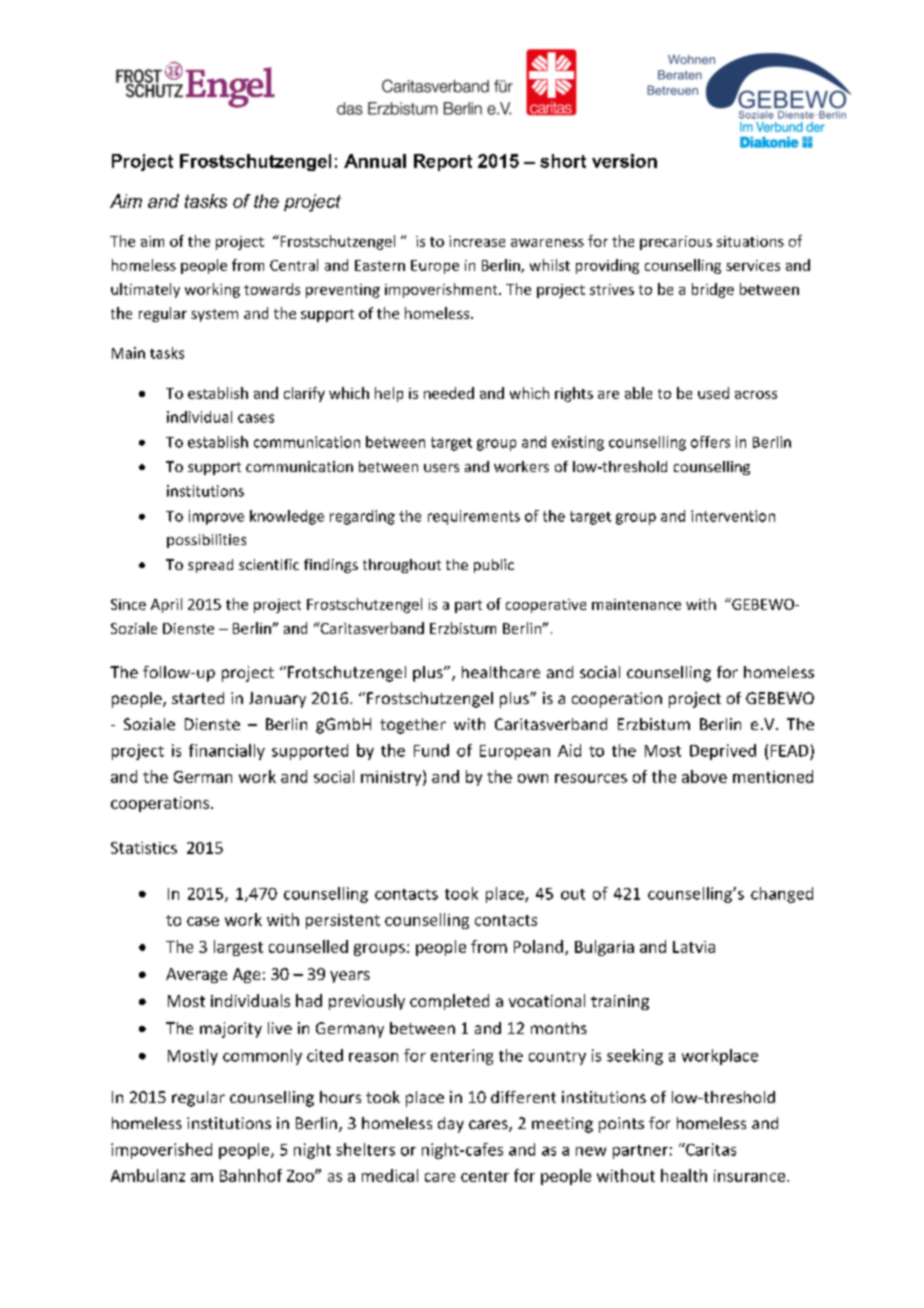  What do you see at coordinates (451, 1125) in the screenshot?
I see `day` at bounding box center [451, 1125].
